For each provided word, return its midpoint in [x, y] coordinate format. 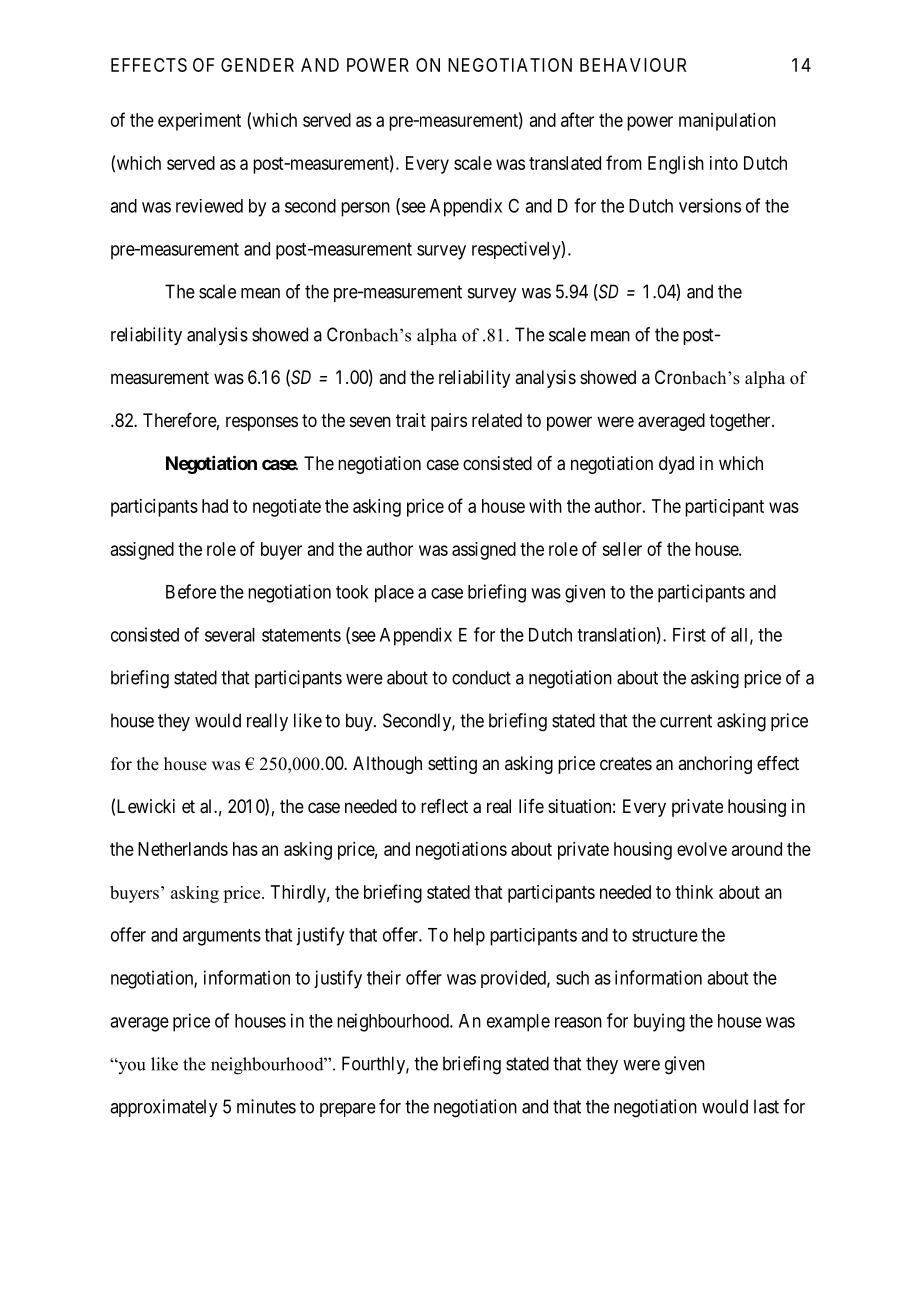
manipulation [727, 122]
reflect [444, 806]
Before [191, 591]
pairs [449, 422]
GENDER [257, 65]
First [689, 634]
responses [262, 423]
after [577, 119]
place [394, 594]
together [741, 422]
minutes [266, 1106]
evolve [702, 849]
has [245, 849]
